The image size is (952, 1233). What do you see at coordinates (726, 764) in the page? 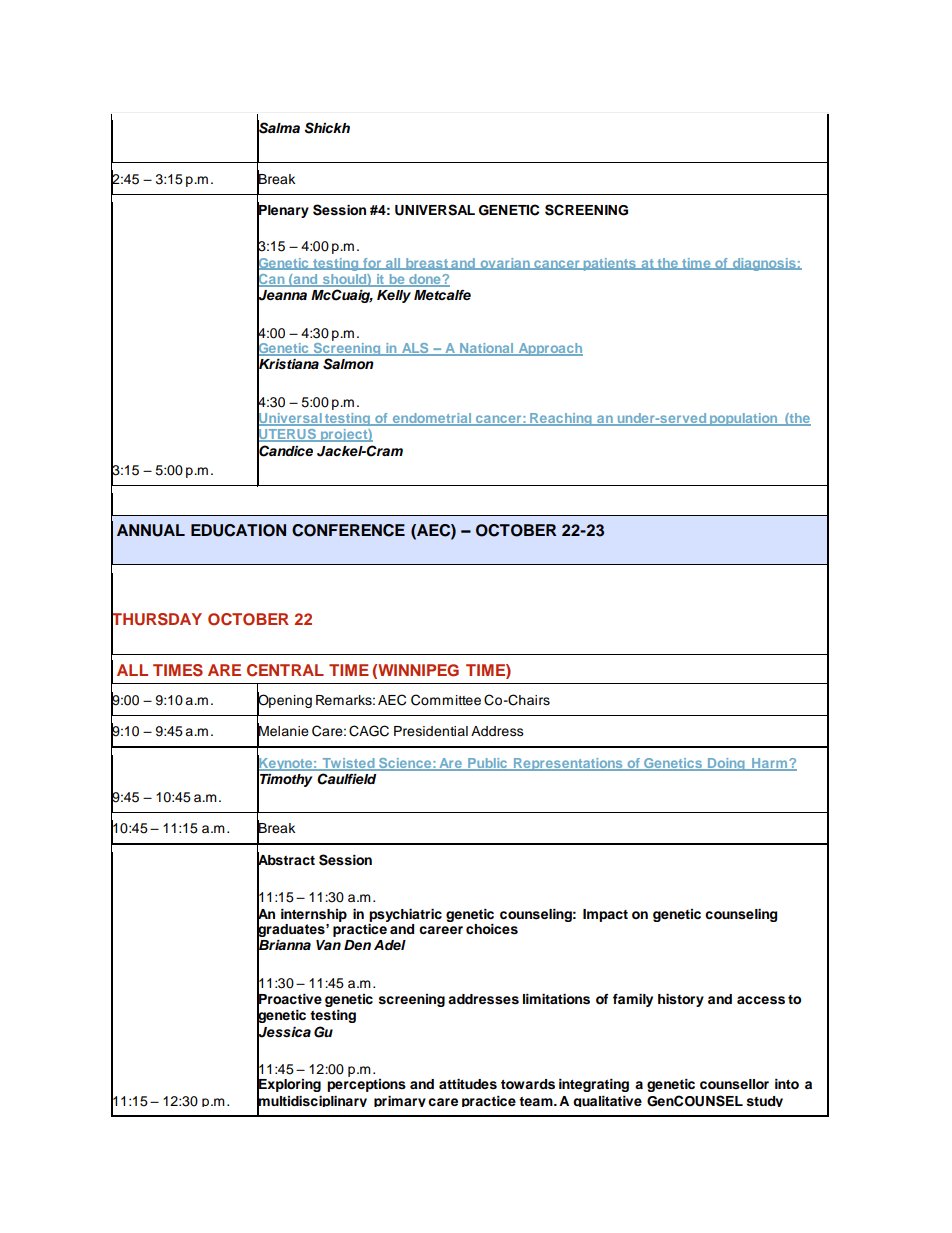
I see `Doing` at bounding box center [726, 764].
